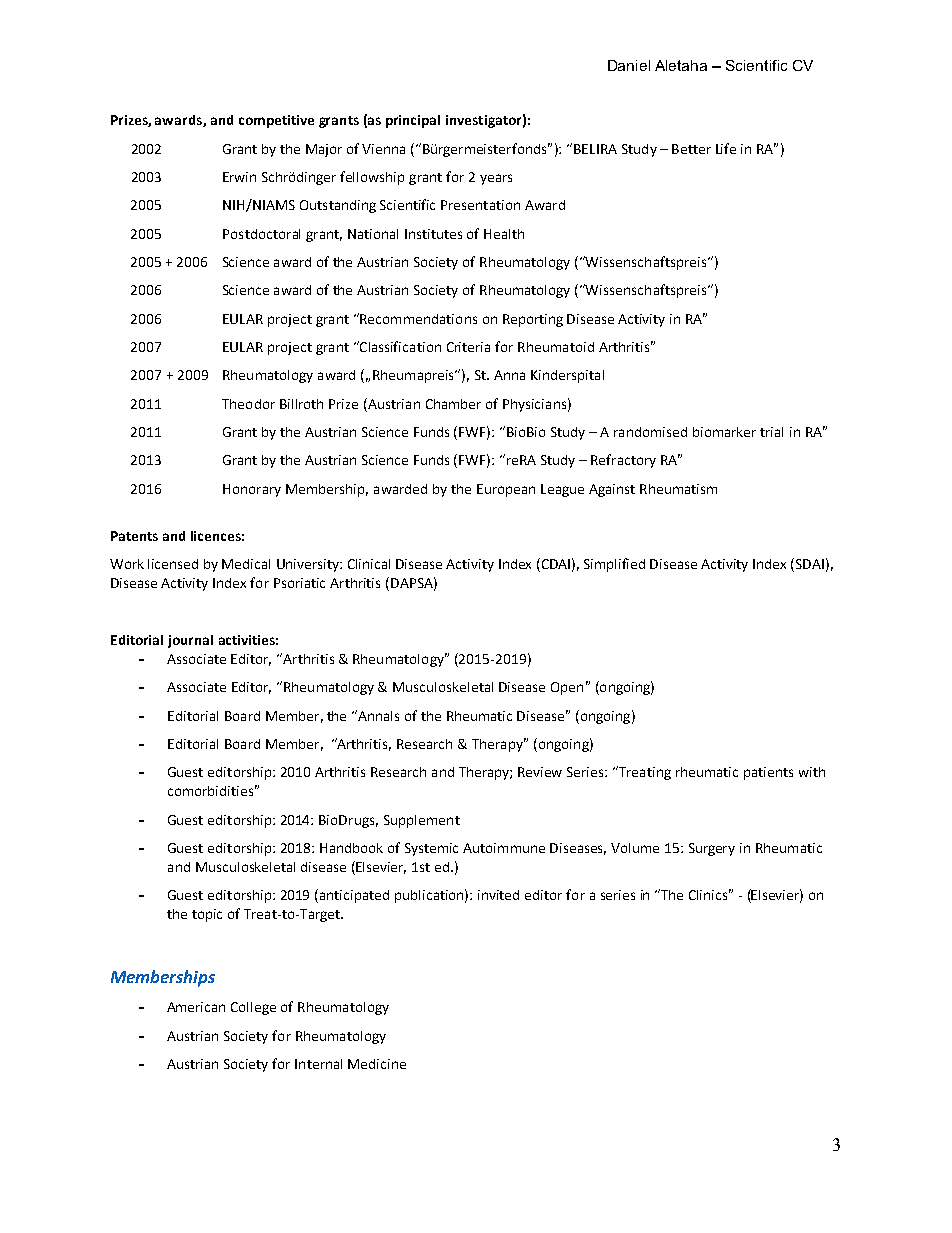  Describe the element at coordinates (453, 404) in the page. I see `Chamber` at that location.
